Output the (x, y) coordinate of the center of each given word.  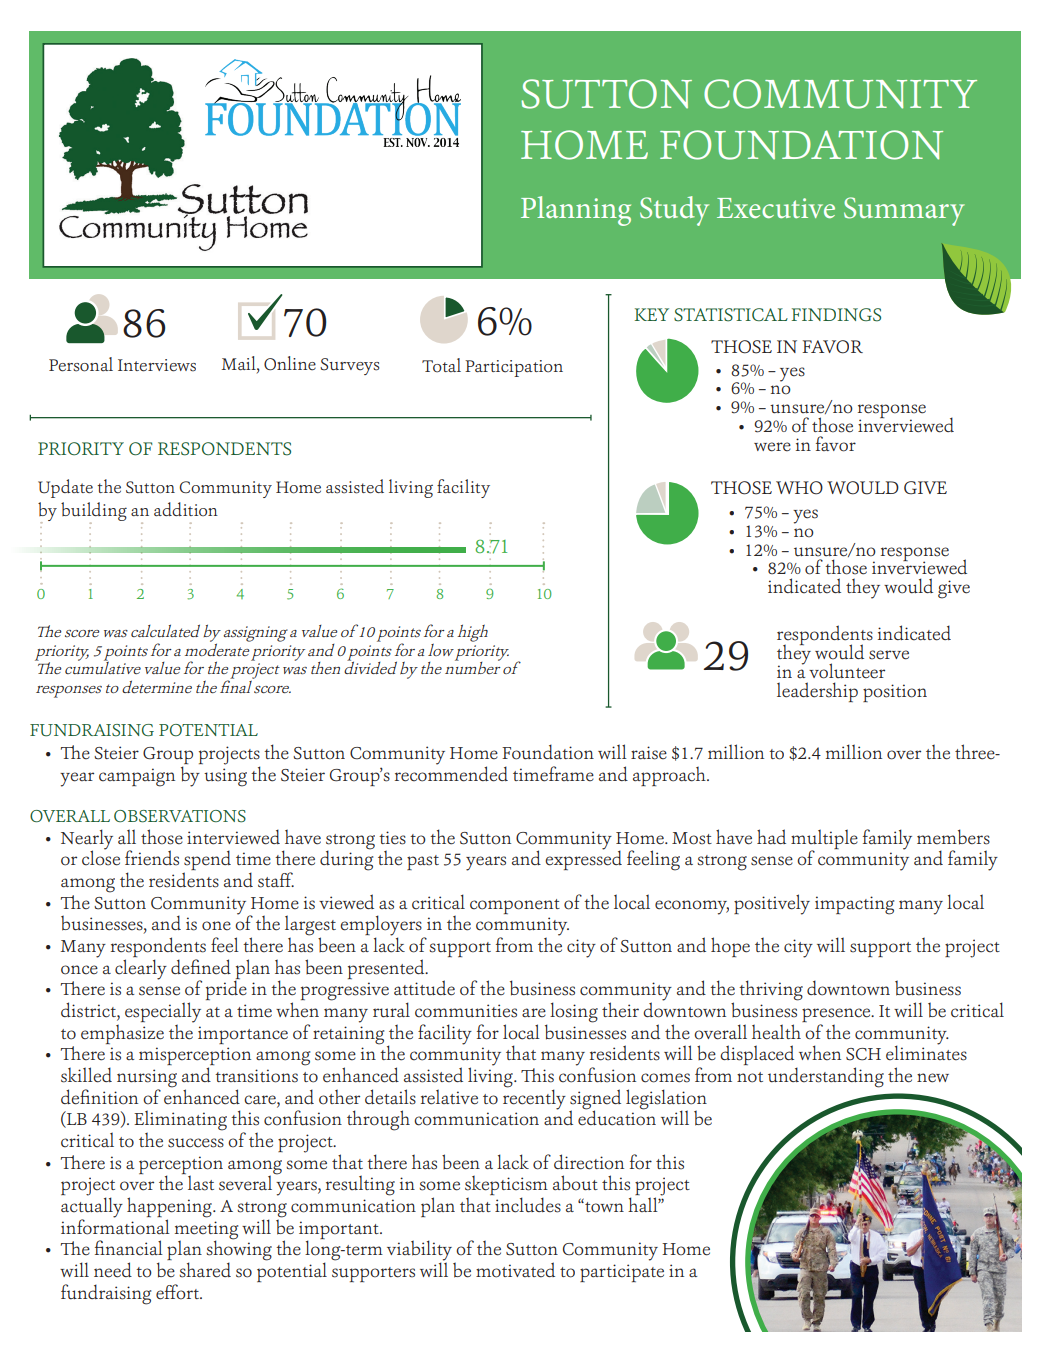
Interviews (157, 365)
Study (674, 211)
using (225, 777)
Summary (904, 211)
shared (205, 1270)
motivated (515, 1270)
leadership (817, 692)
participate (622, 1273)
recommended (451, 773)
